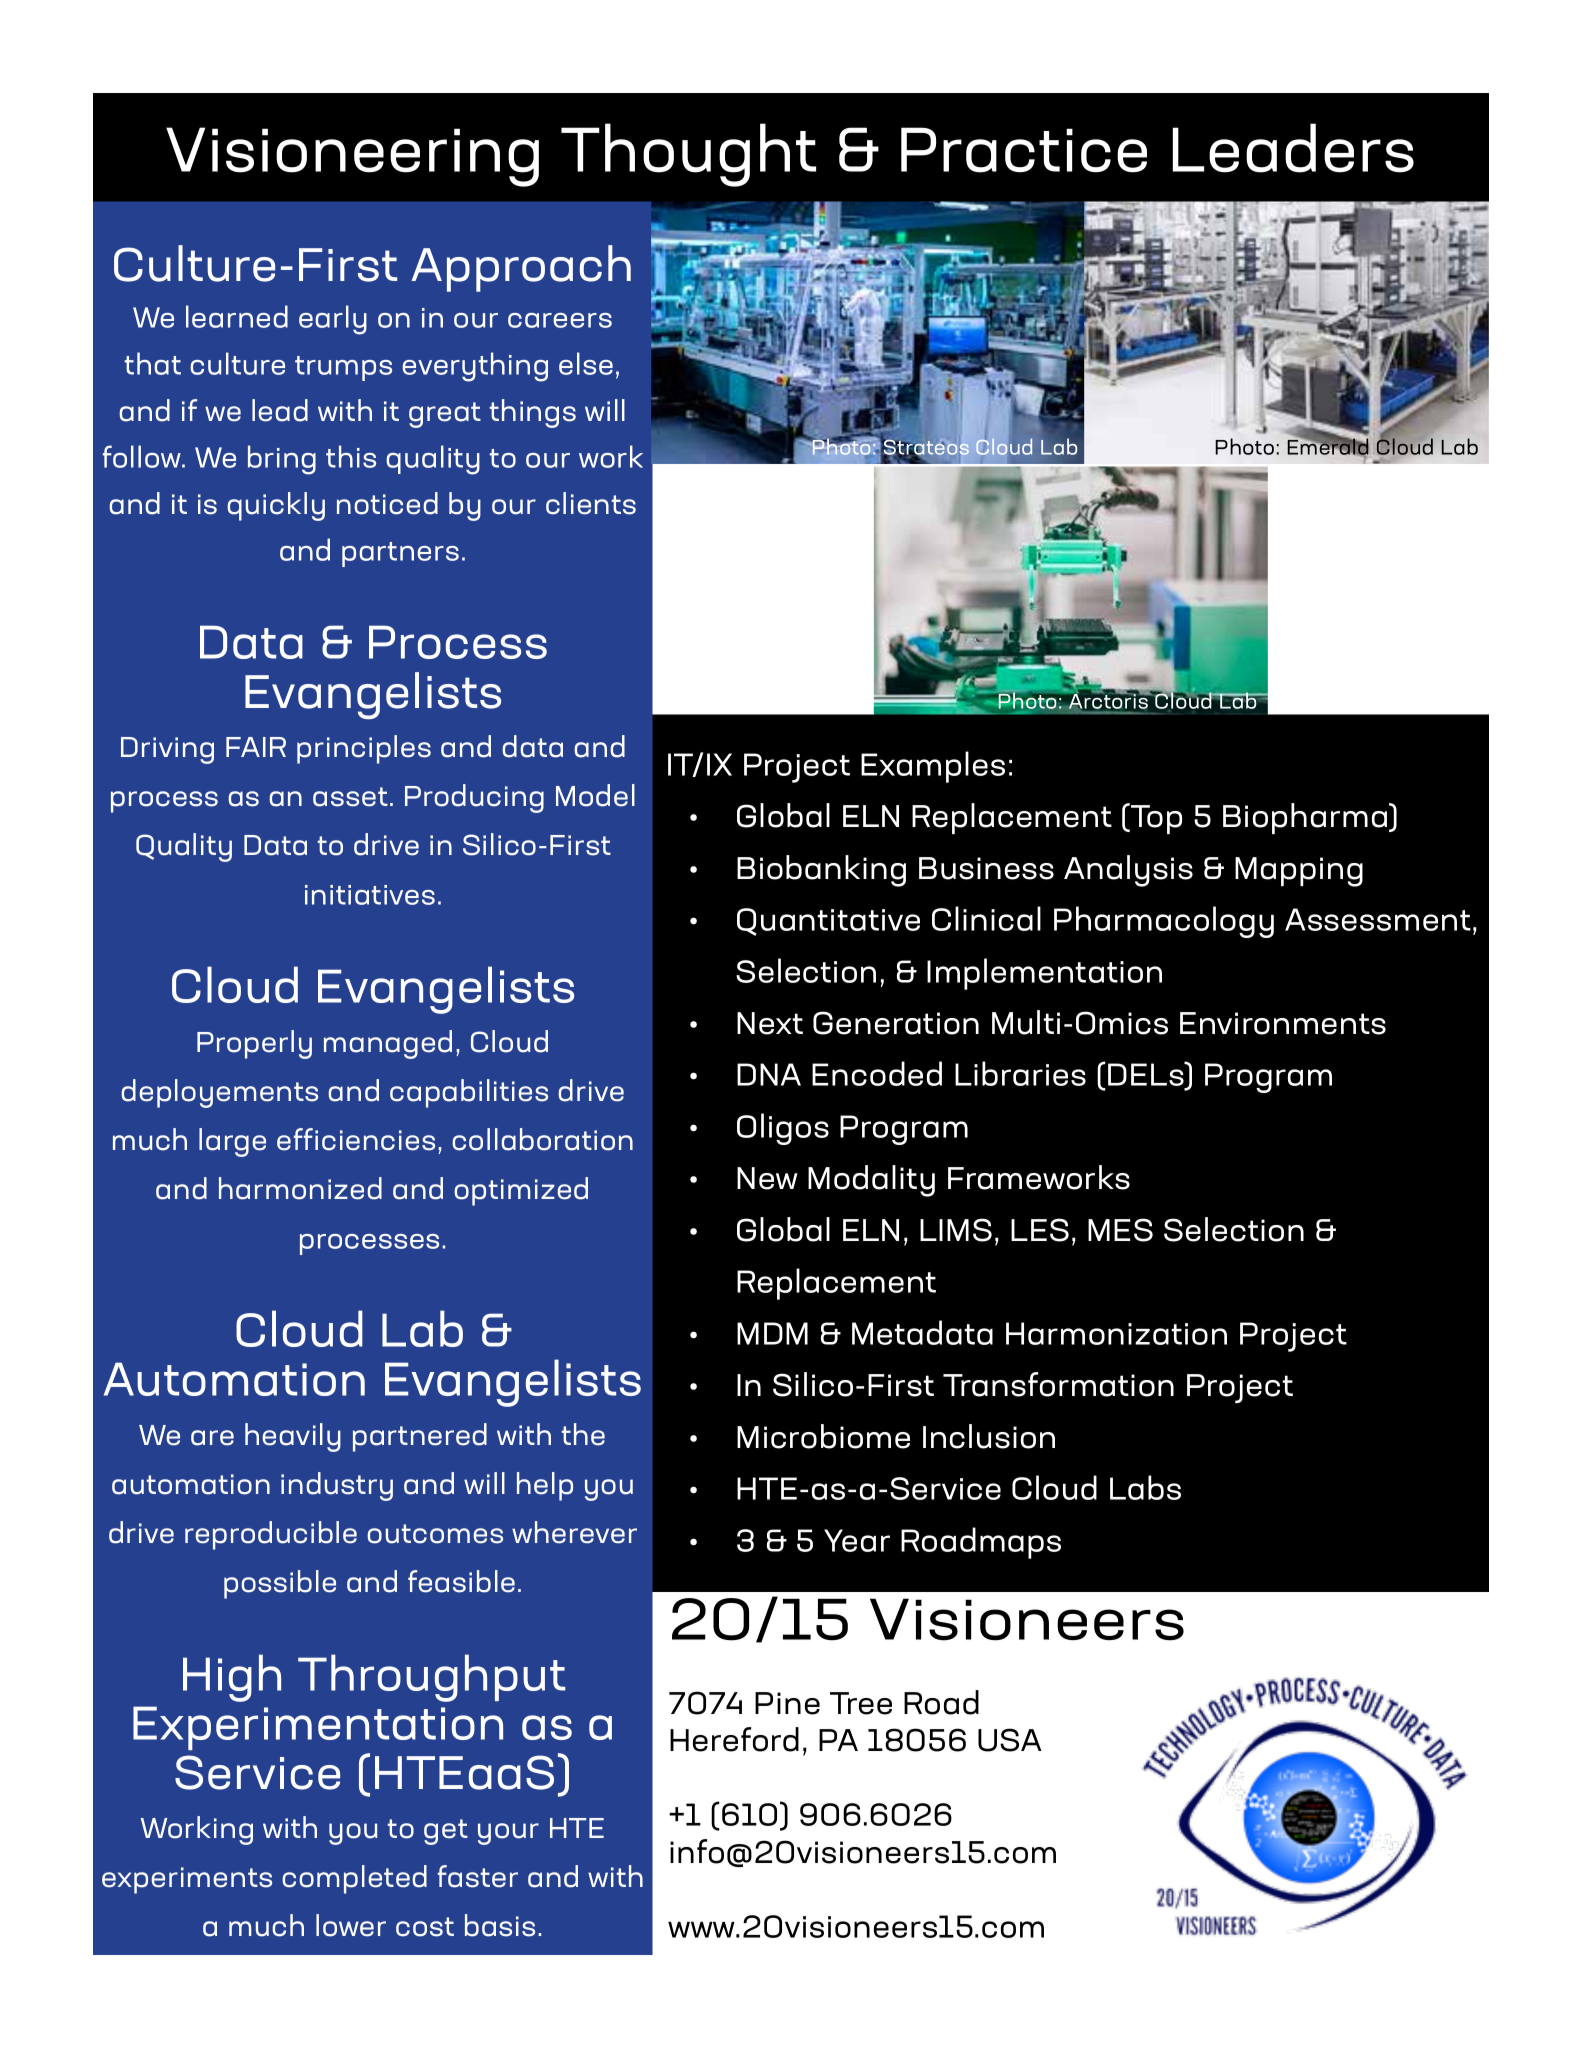  I want to click on Thought, so click(688, 155).
